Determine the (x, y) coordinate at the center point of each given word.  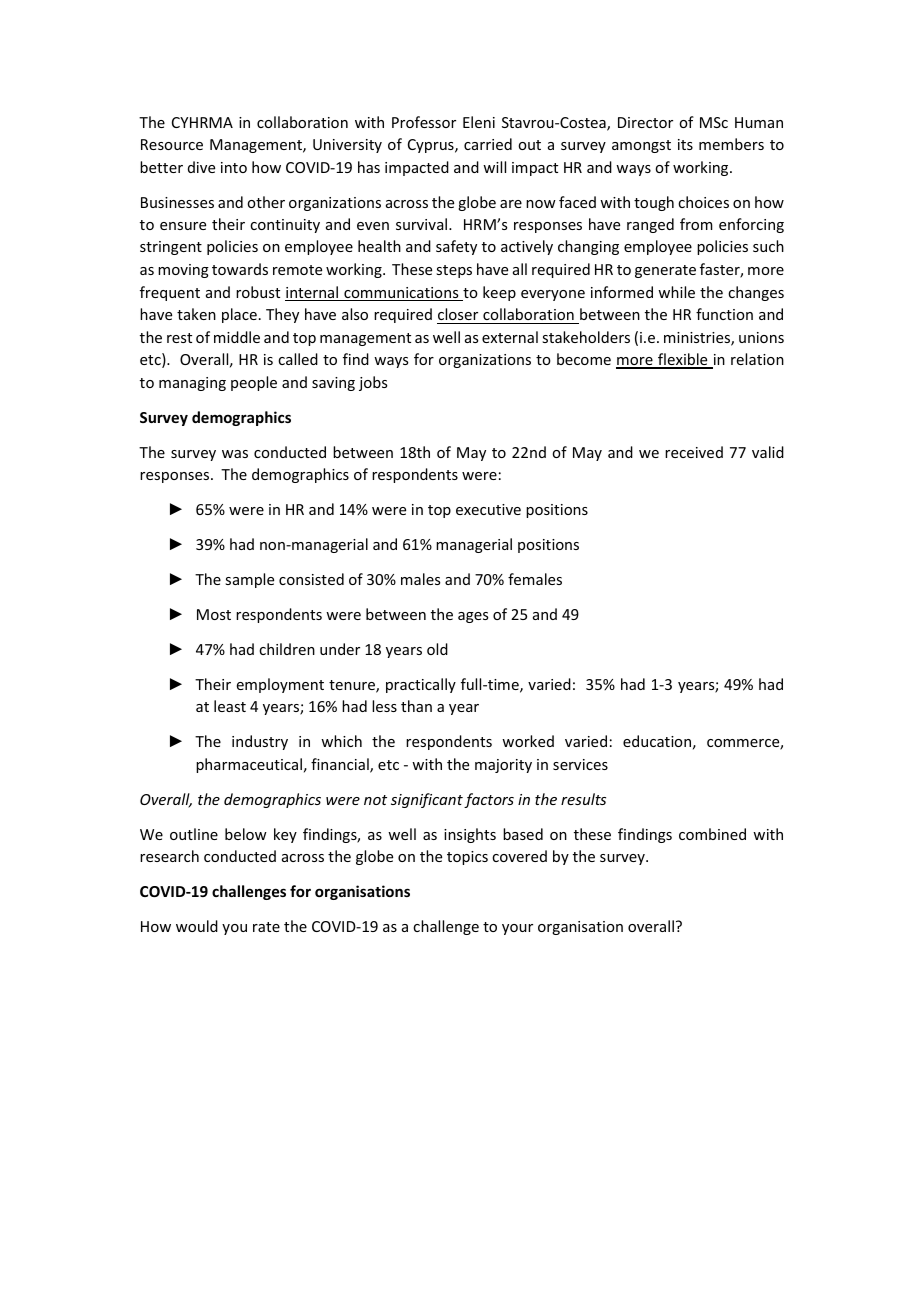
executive (488, 509)
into (234, 167)
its (685, 144)
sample (249, 580)
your (517, 929)
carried (488, 144)
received (694, 452)
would (197, 926)
